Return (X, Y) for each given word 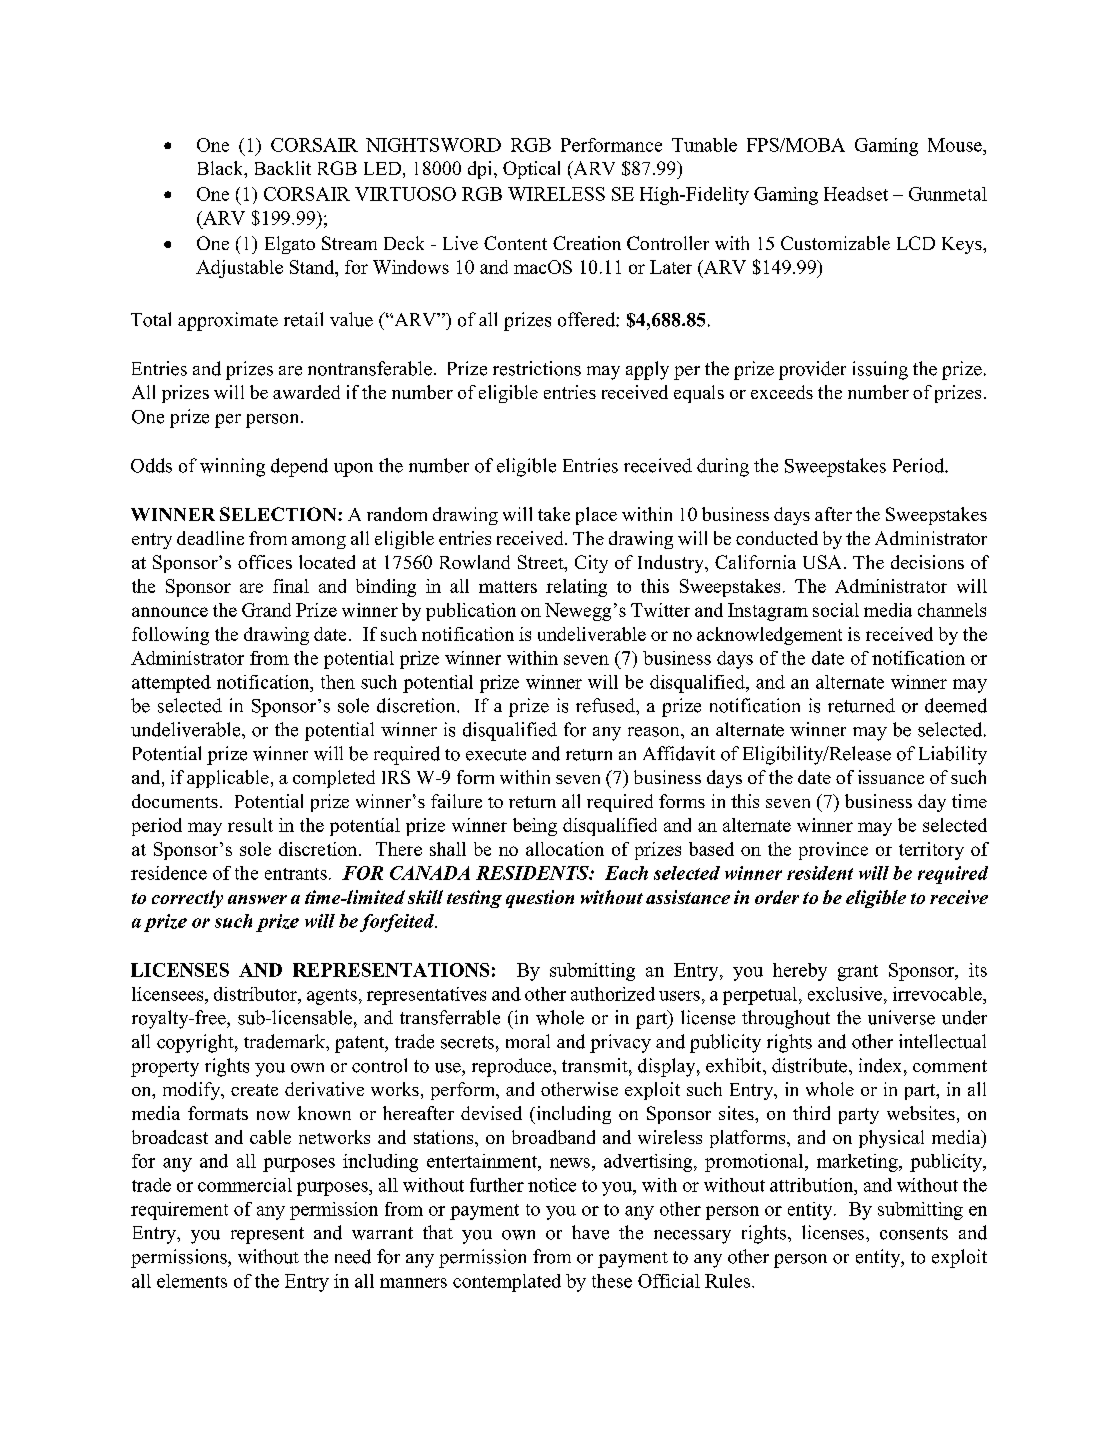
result (250, 825)
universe (901, 1017)
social (836, 610)
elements (192, 1281)
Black (222, 169)
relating (576, 588)
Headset (856, 194)
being (535, 827)
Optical (531, 170)
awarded (306, 392)
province (833, 851)
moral (528, 1041)
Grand (266, 610)
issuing (880, 370)
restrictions (537, 368)
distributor (256, 994)
